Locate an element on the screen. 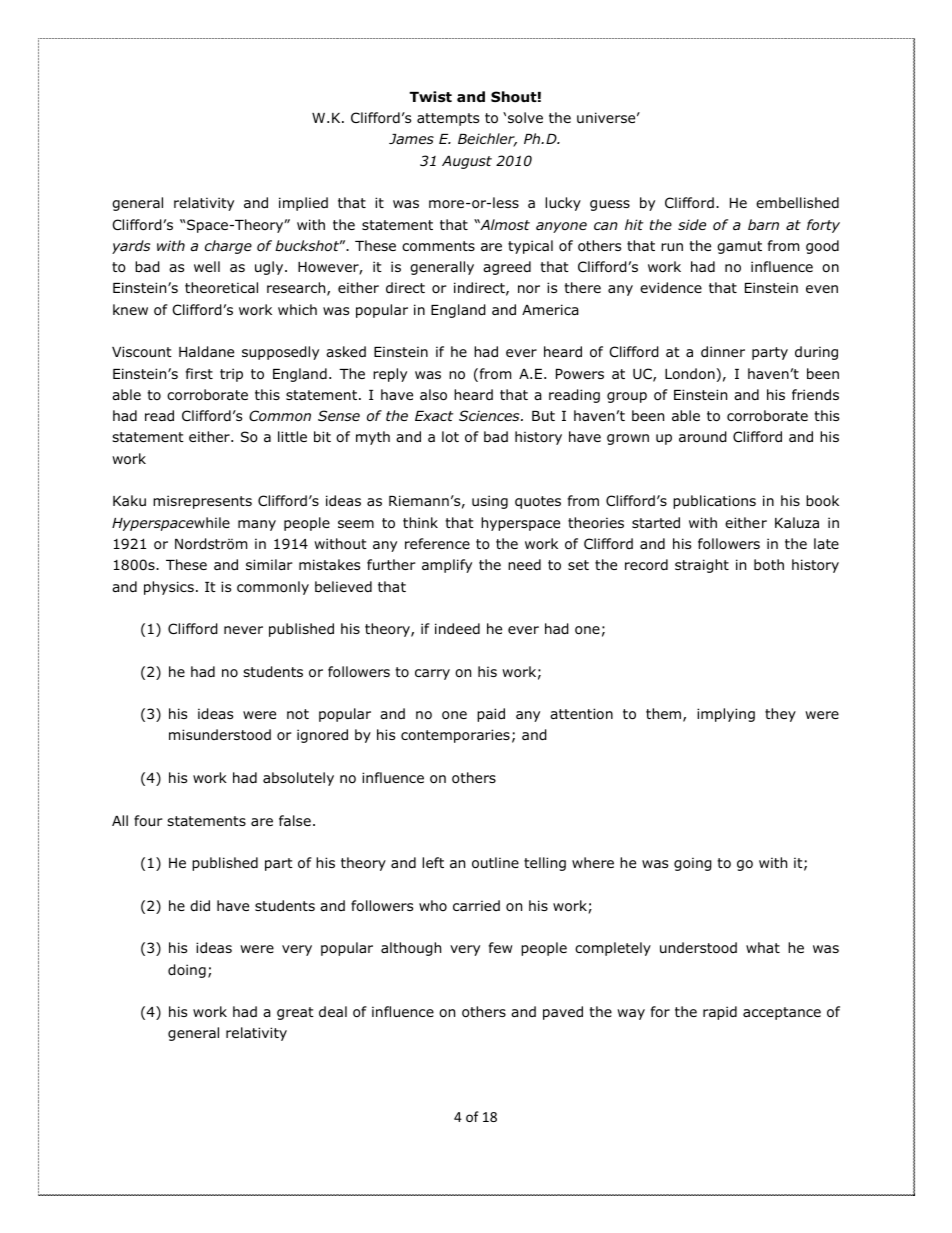 The image size is (952, 1233). not is located at coordinates (298, 714).
